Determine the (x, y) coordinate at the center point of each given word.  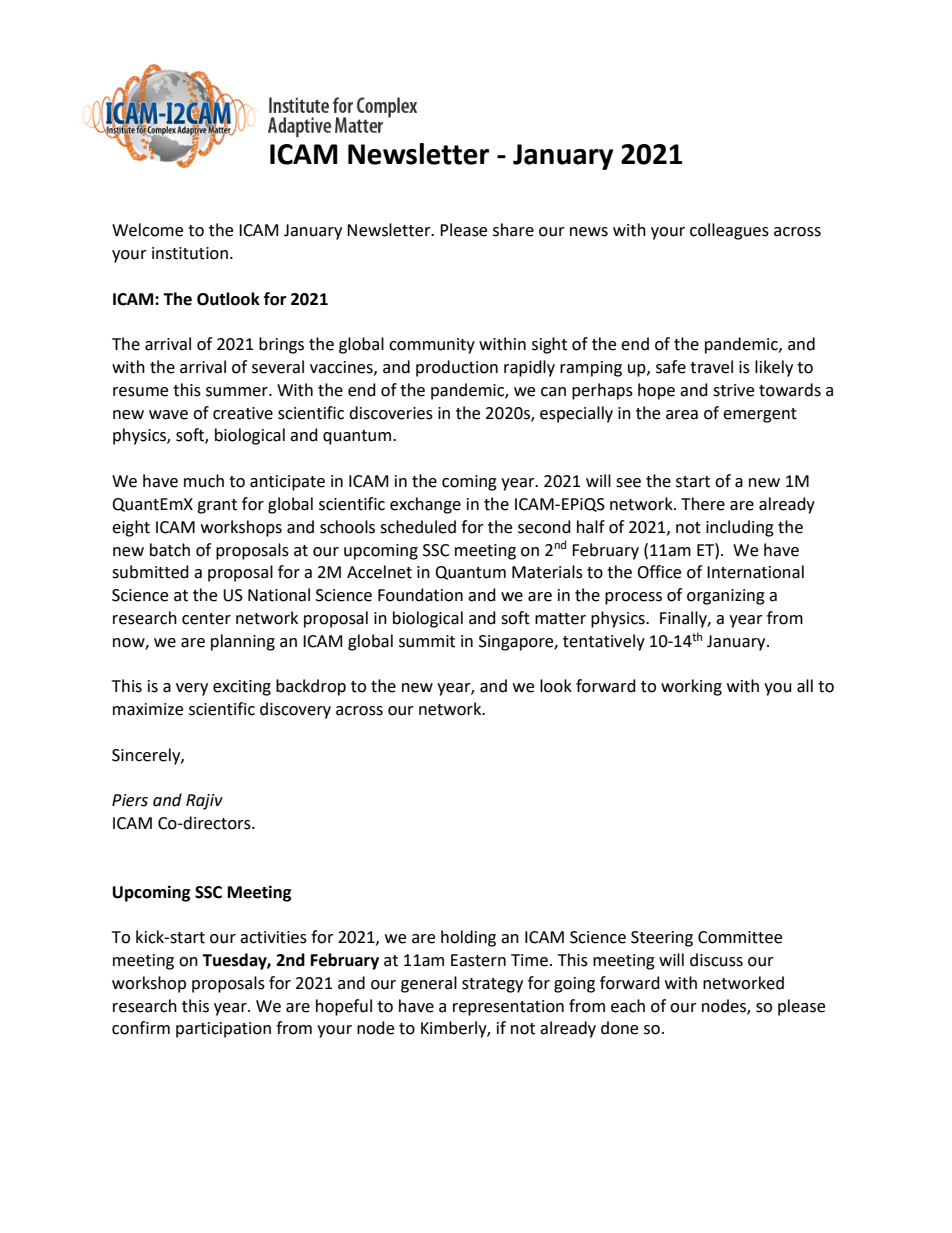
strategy (492, 985)
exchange (425, 505)
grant (217, 506)
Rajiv (204, 802)
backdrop (311, 687)
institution (190, 253)
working (691, 687)
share (513, 230)
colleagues (729, 231)
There (703, 504)
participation (223, 1030)
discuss (716, 960)
